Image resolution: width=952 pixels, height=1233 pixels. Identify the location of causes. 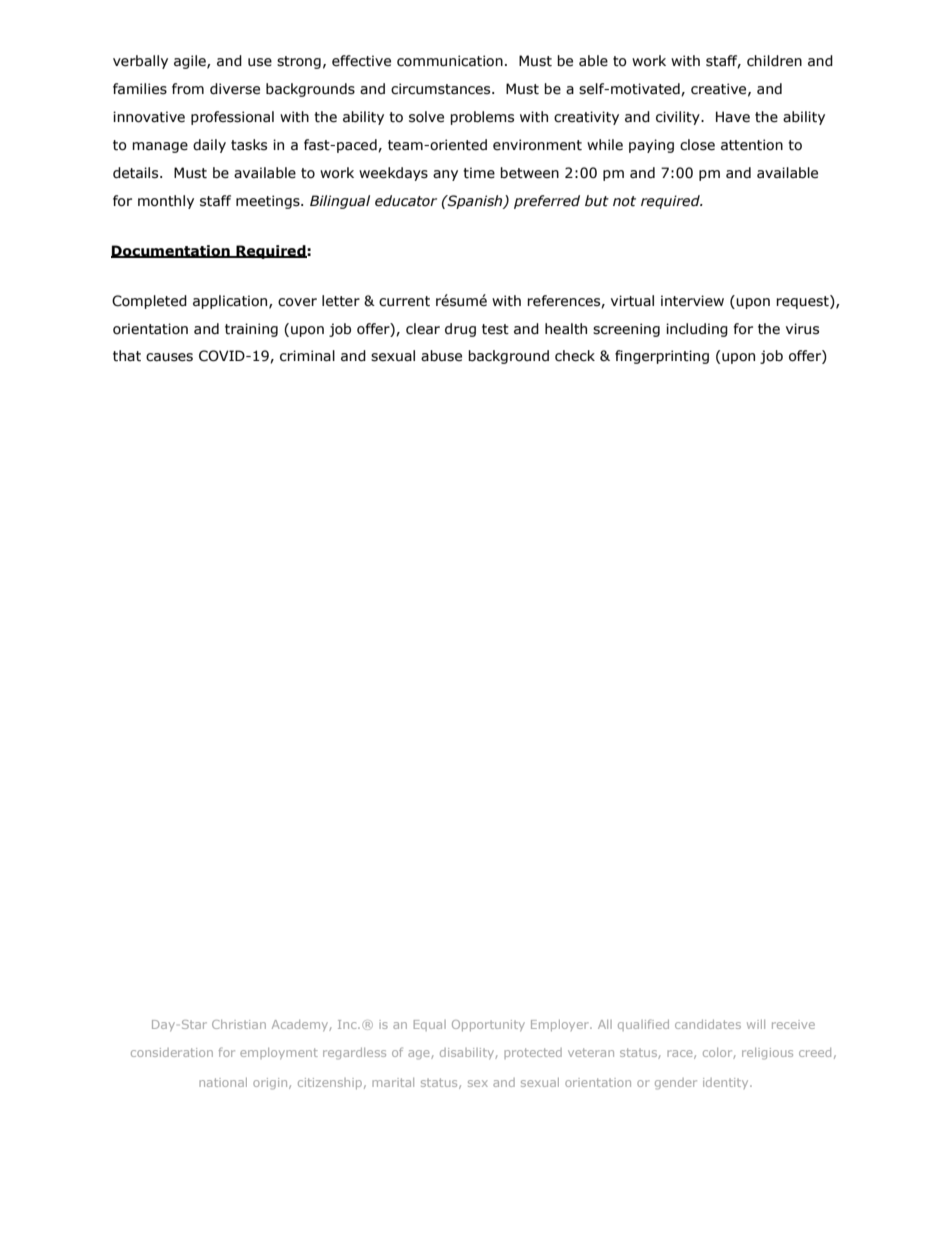
(169, 357).
